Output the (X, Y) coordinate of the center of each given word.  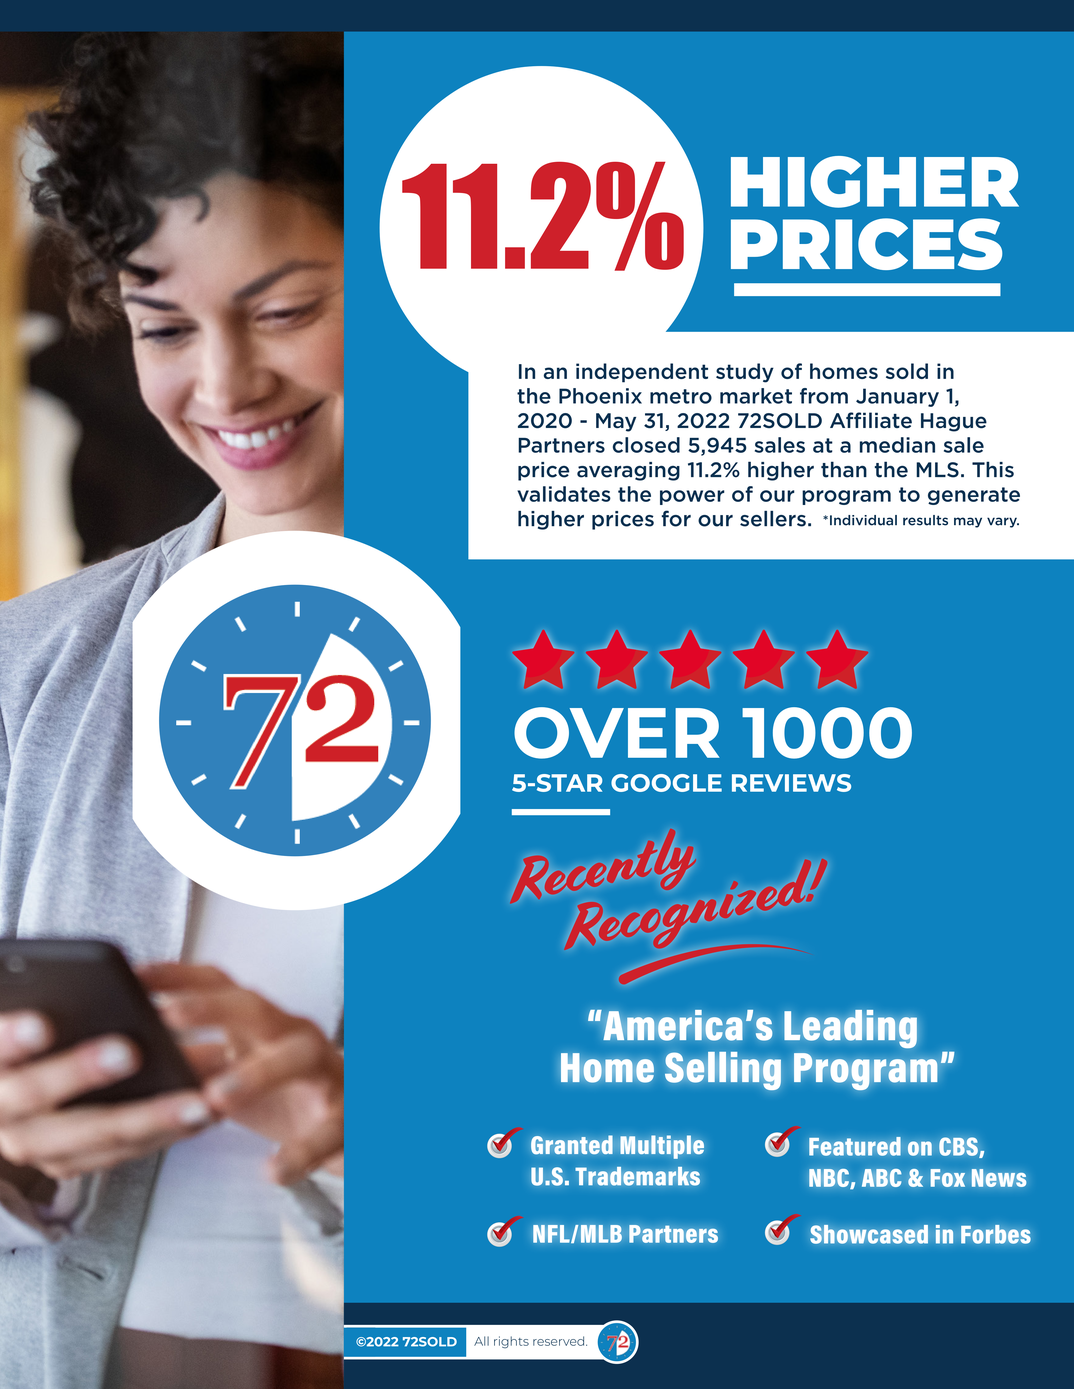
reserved (560, 1341)
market (756, 396)
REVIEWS (791, 783)
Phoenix (600, 396)
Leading (850, 1029)
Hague (954, 422)
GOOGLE (666, 783)
